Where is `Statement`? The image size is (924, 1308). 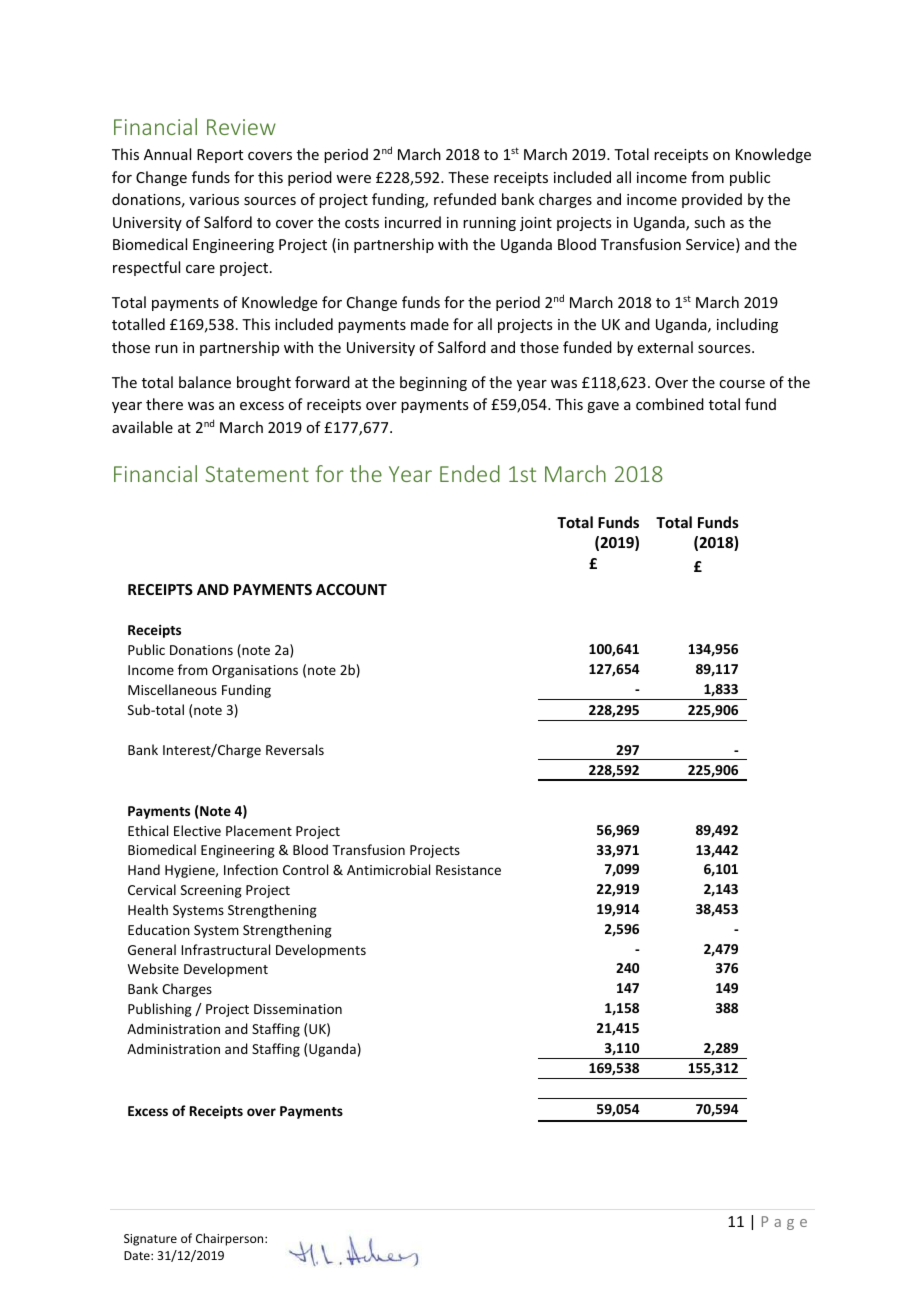
Statement is located at coordinates (257, 474).
